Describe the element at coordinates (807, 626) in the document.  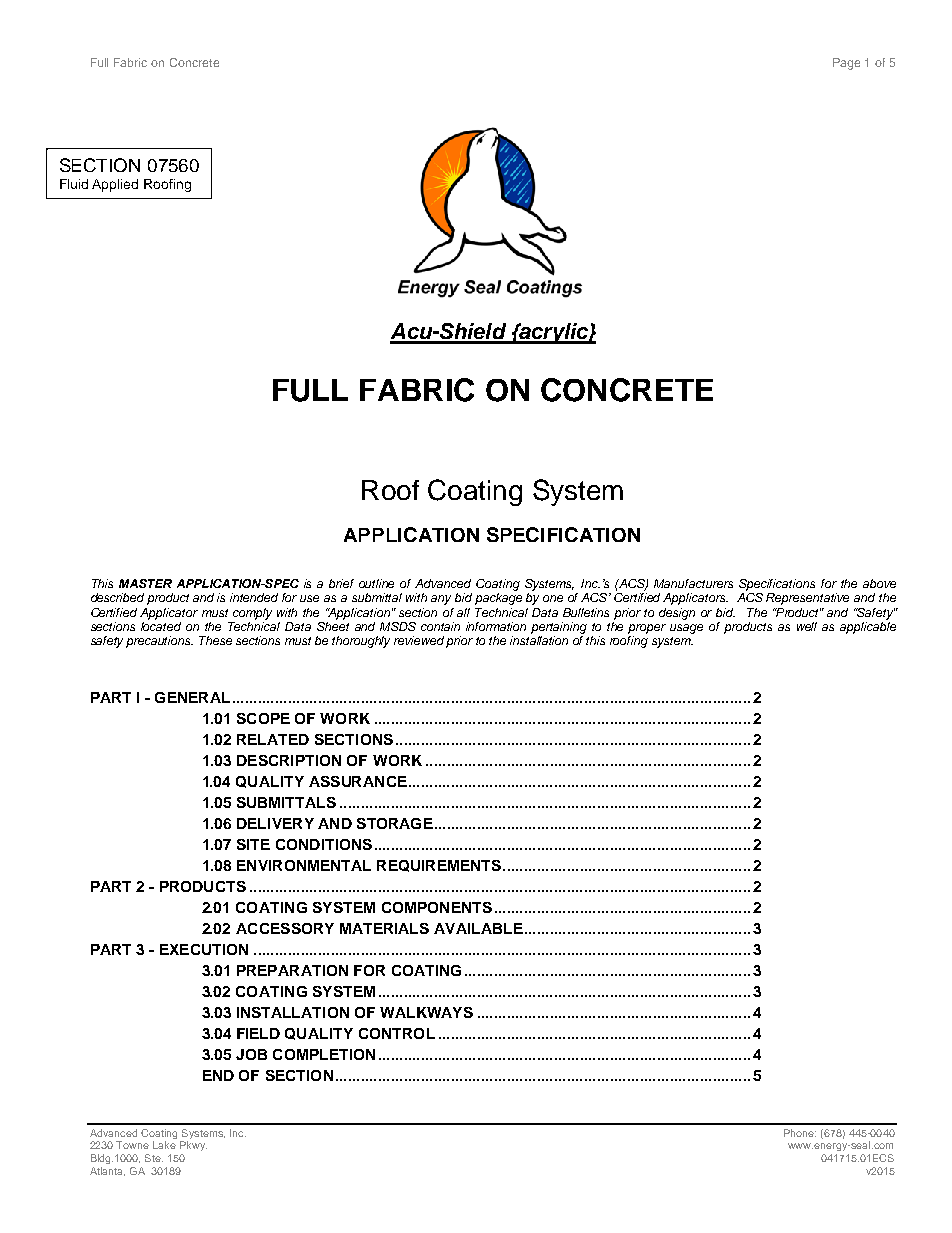
I see `well` at that location.
